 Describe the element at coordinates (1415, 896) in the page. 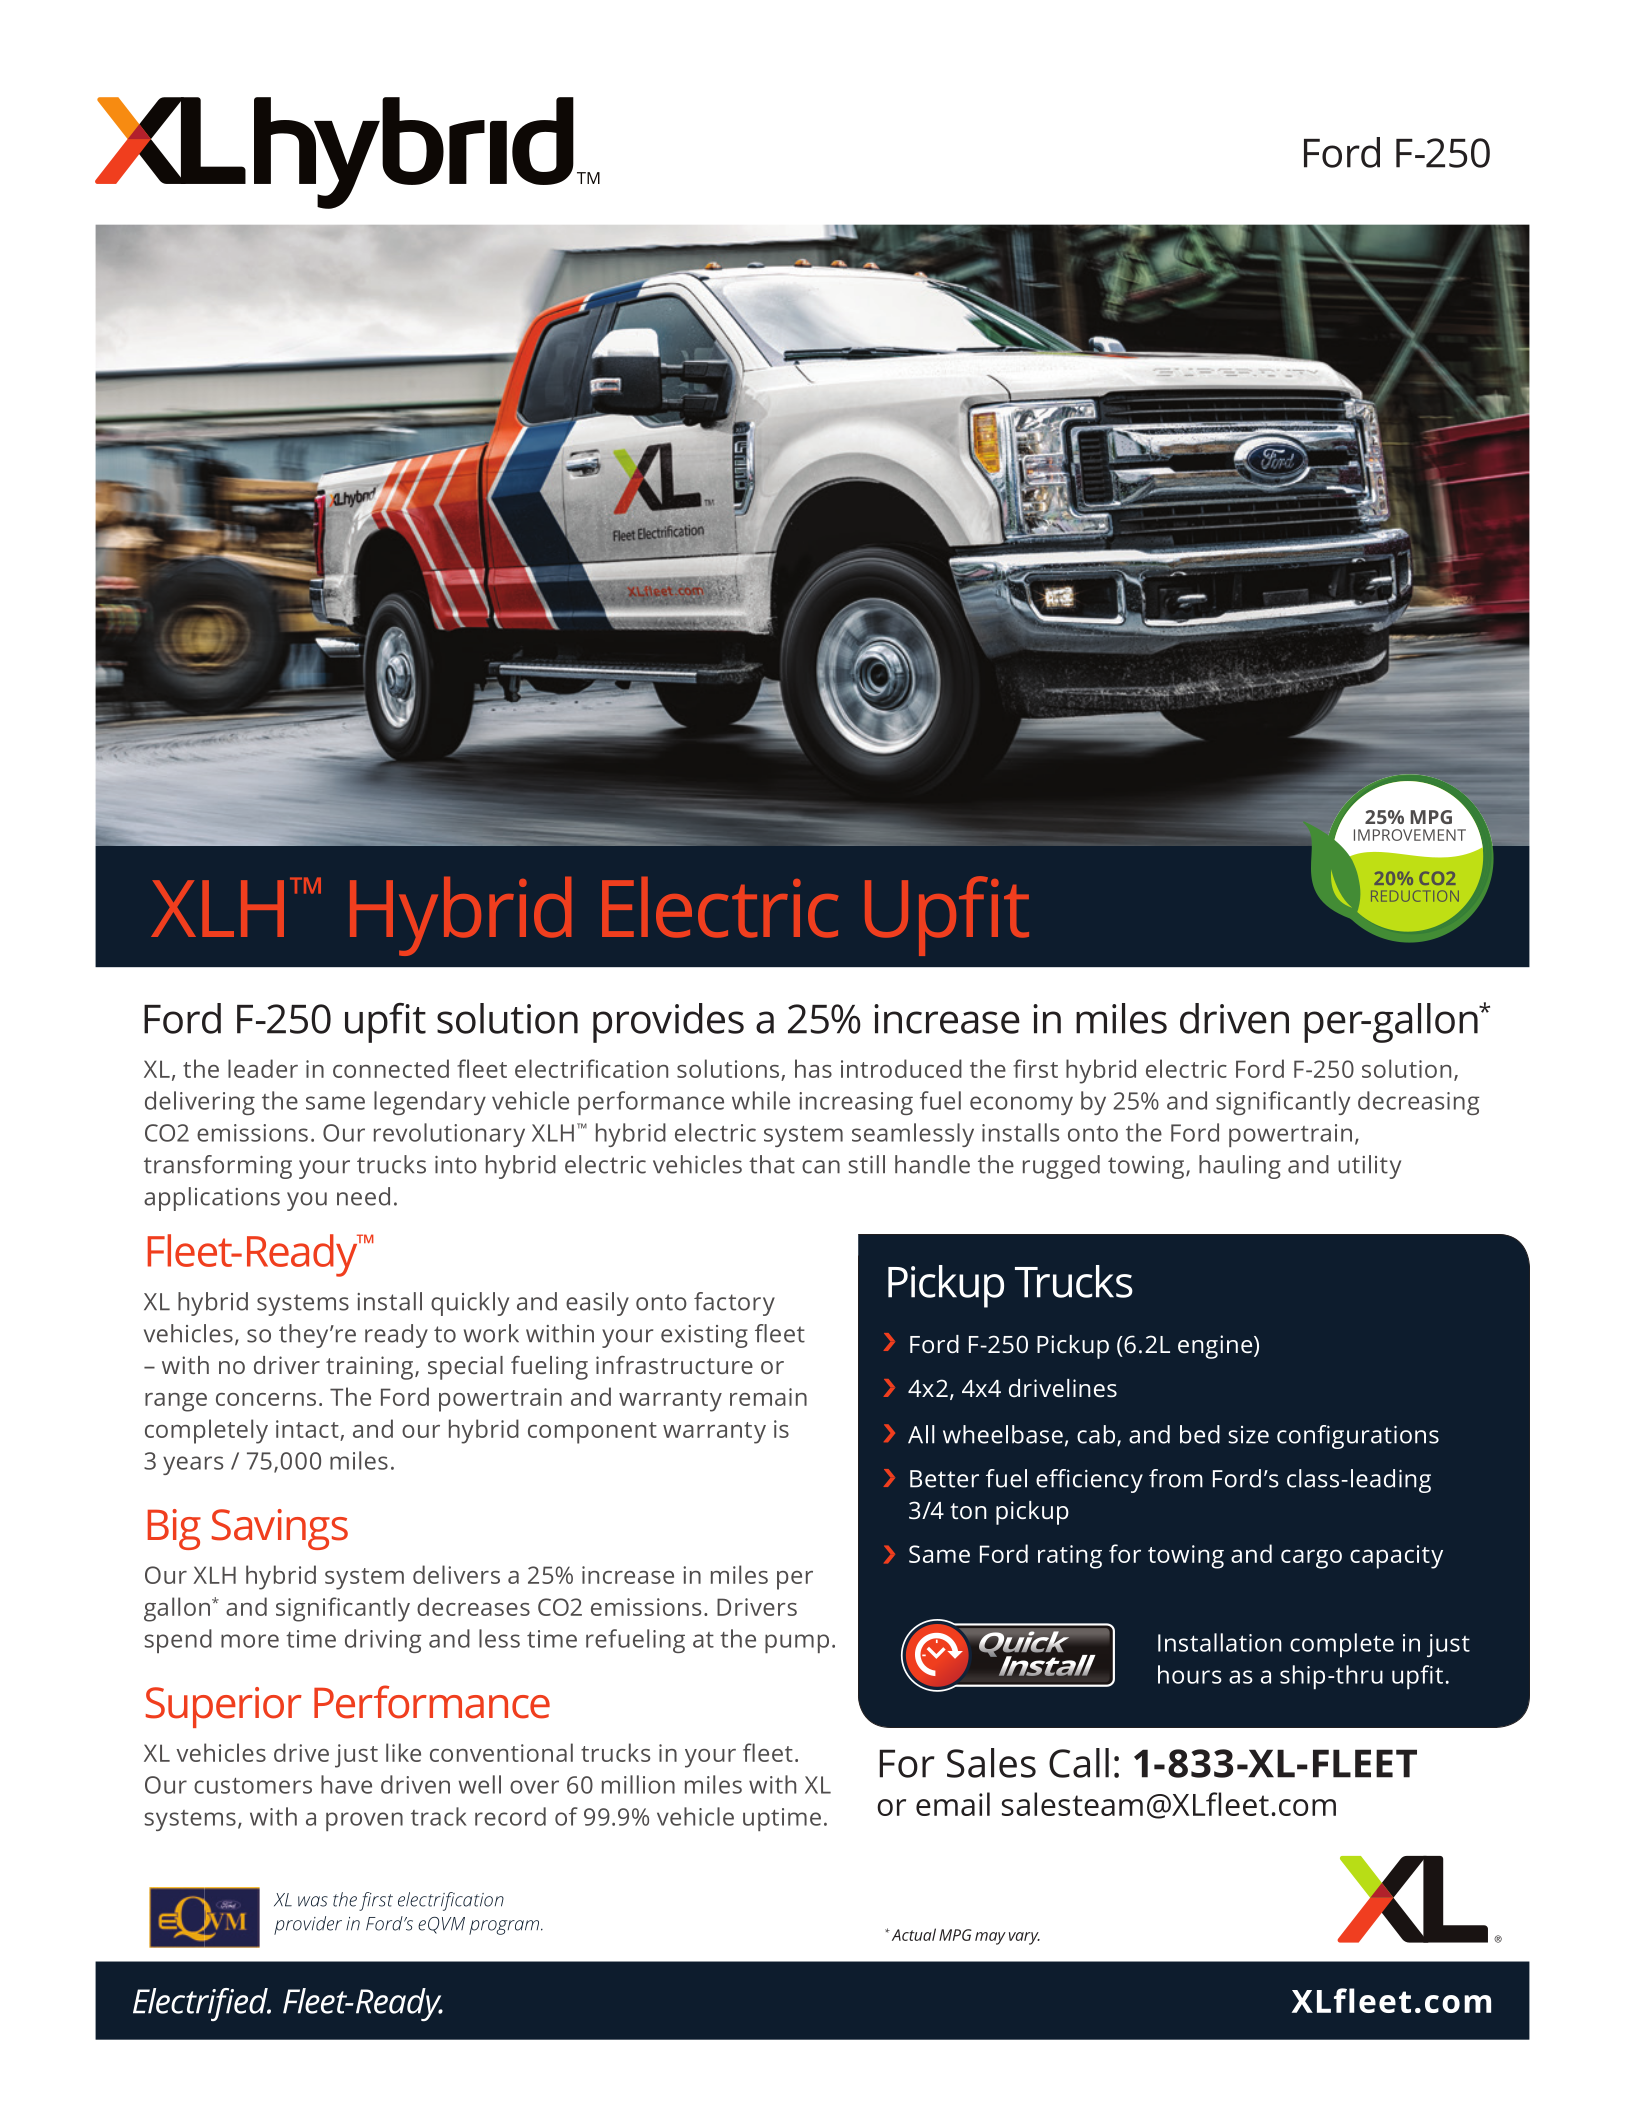

I see `REDUCTION` at that location.
